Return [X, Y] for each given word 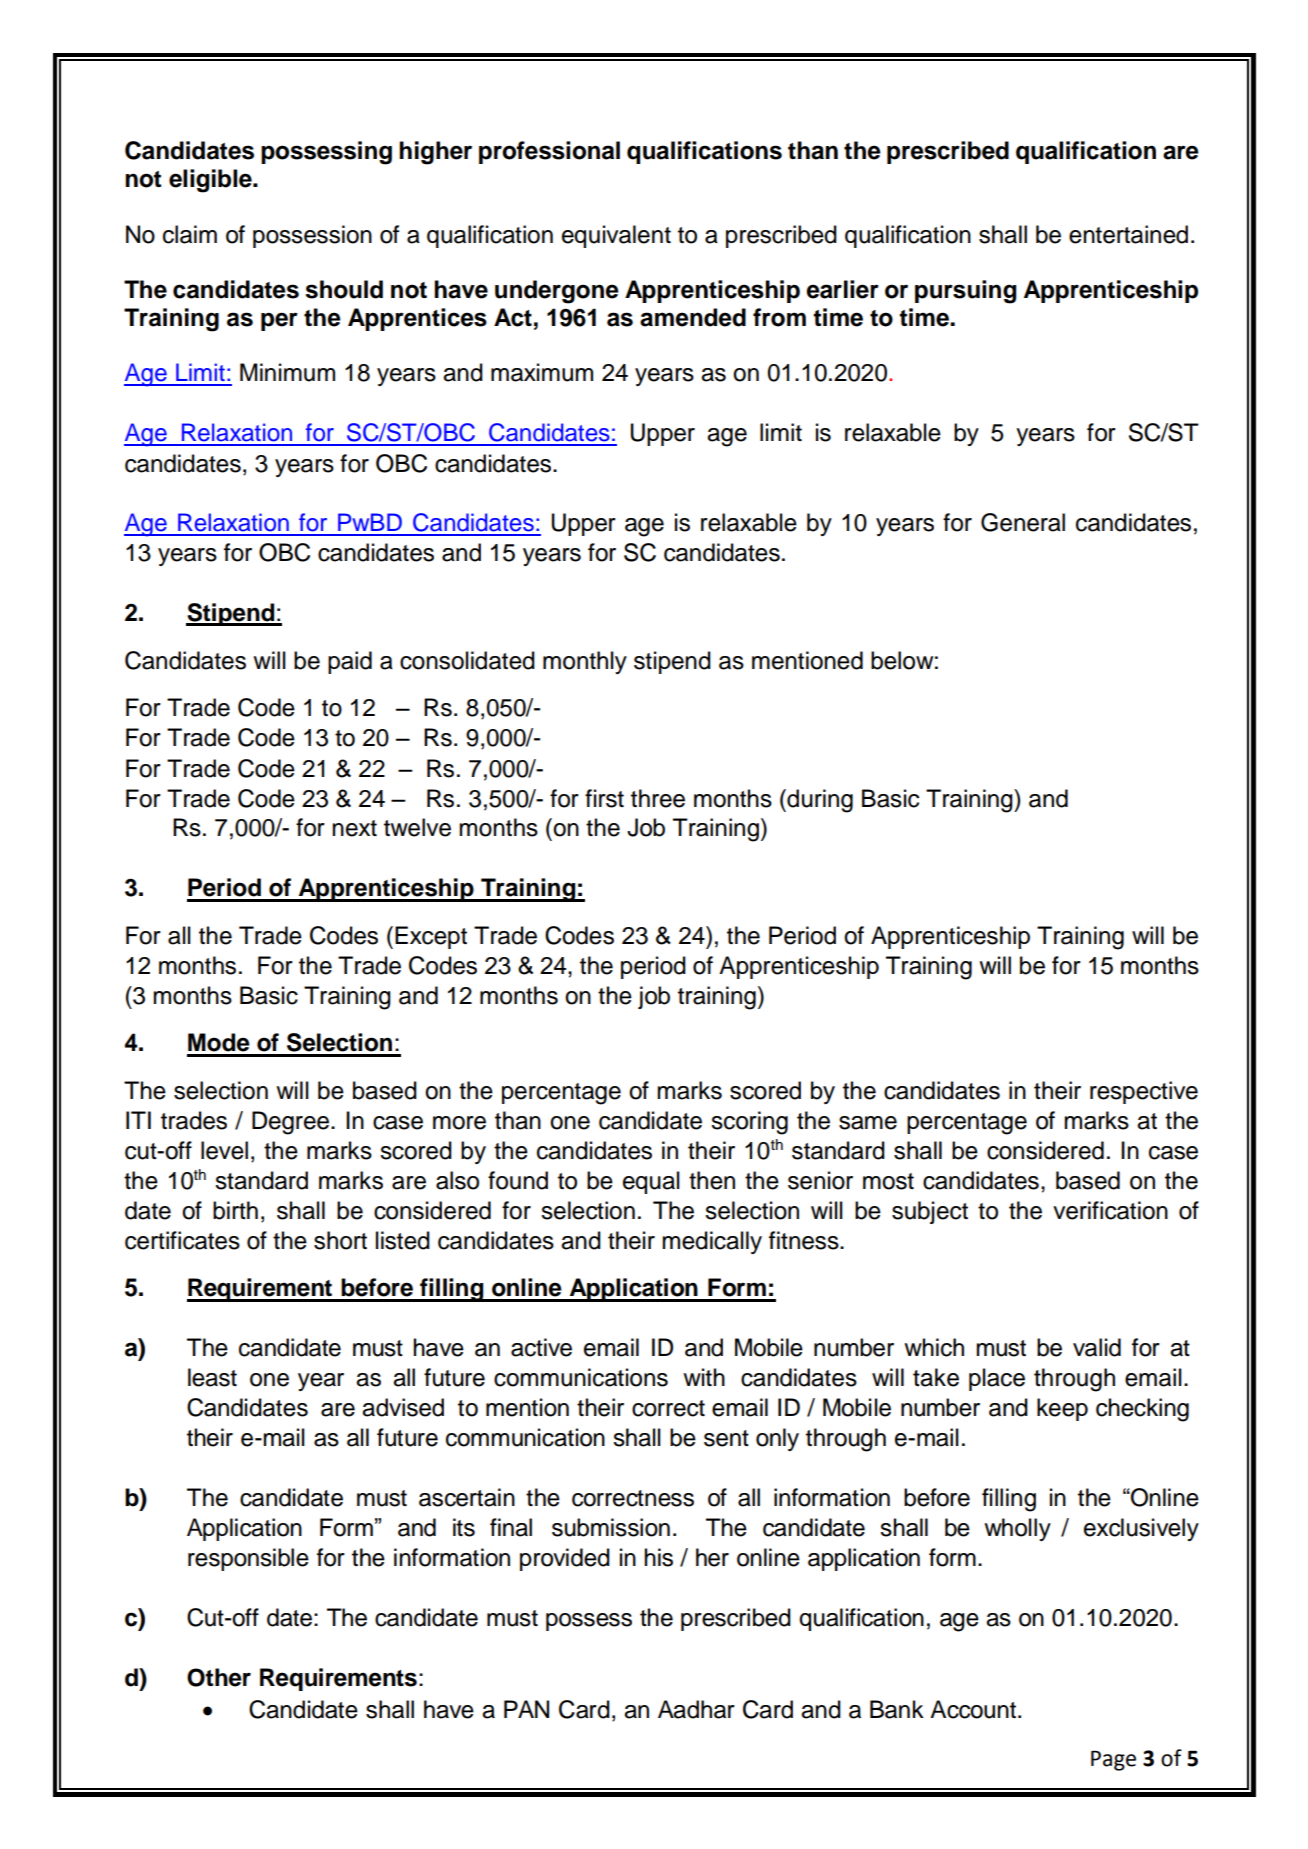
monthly [585, 662]
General [1023, 522]
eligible [211, 181]
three [658, 798]
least [212, 1377]
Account [974, 1709]
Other [219, 1677]
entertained [1128, 234]
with [704, 1377]
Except [431, 937]
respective [1144, 1092]
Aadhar [696, 1709]
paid [350, 662]
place [997, 1379]
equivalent [616, 236]
